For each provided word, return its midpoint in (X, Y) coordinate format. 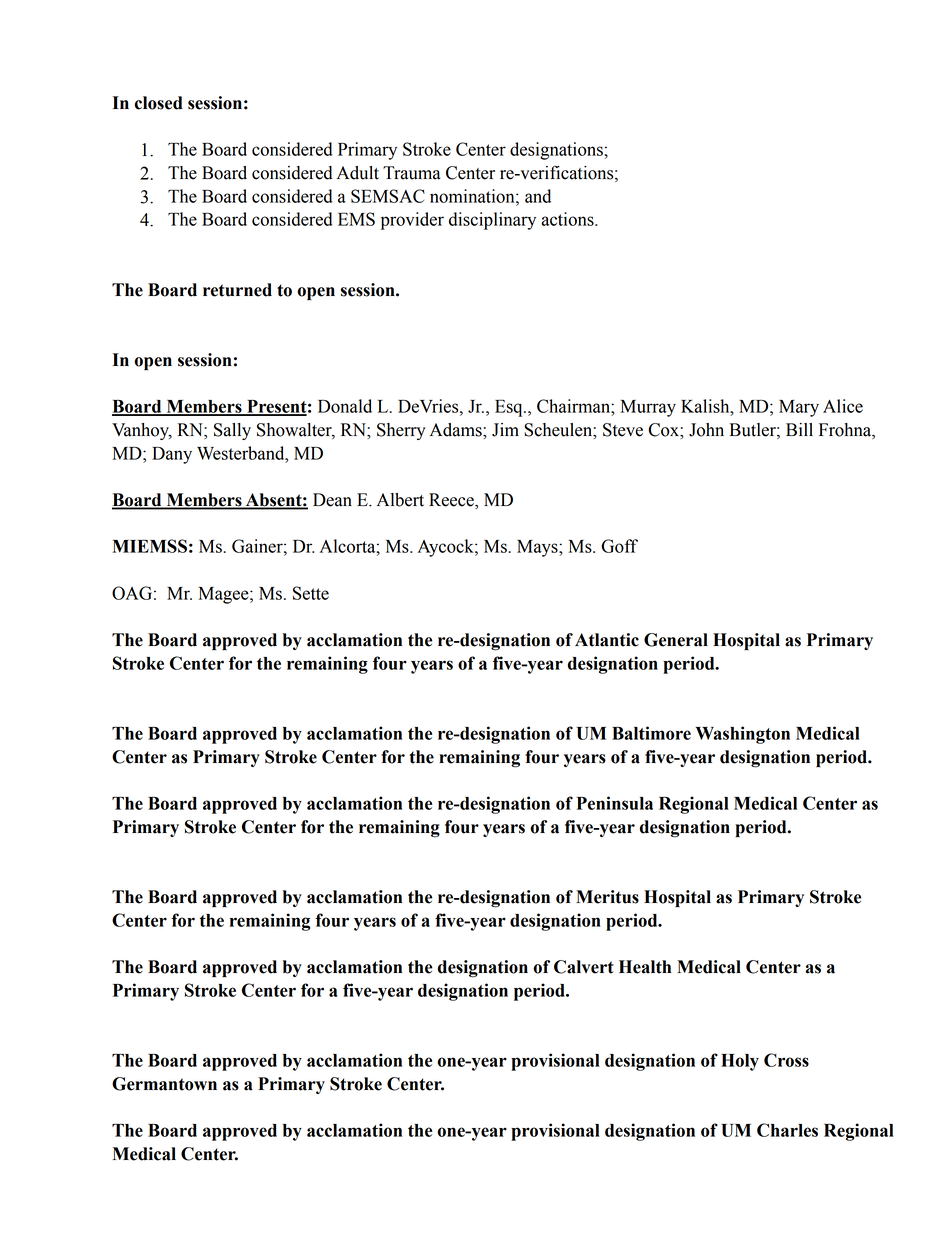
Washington (743, 735)
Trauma (412, 173)
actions (568, 219)
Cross (786, 1060)
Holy (740, 1062)
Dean (332, 500)
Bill (799, 429)
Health (645, 967)
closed (159, 103)
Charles (787, 1130)
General (676, 640)
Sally (232, 431)
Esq (510, 408)
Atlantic (607, 640)
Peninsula (615, 803)
